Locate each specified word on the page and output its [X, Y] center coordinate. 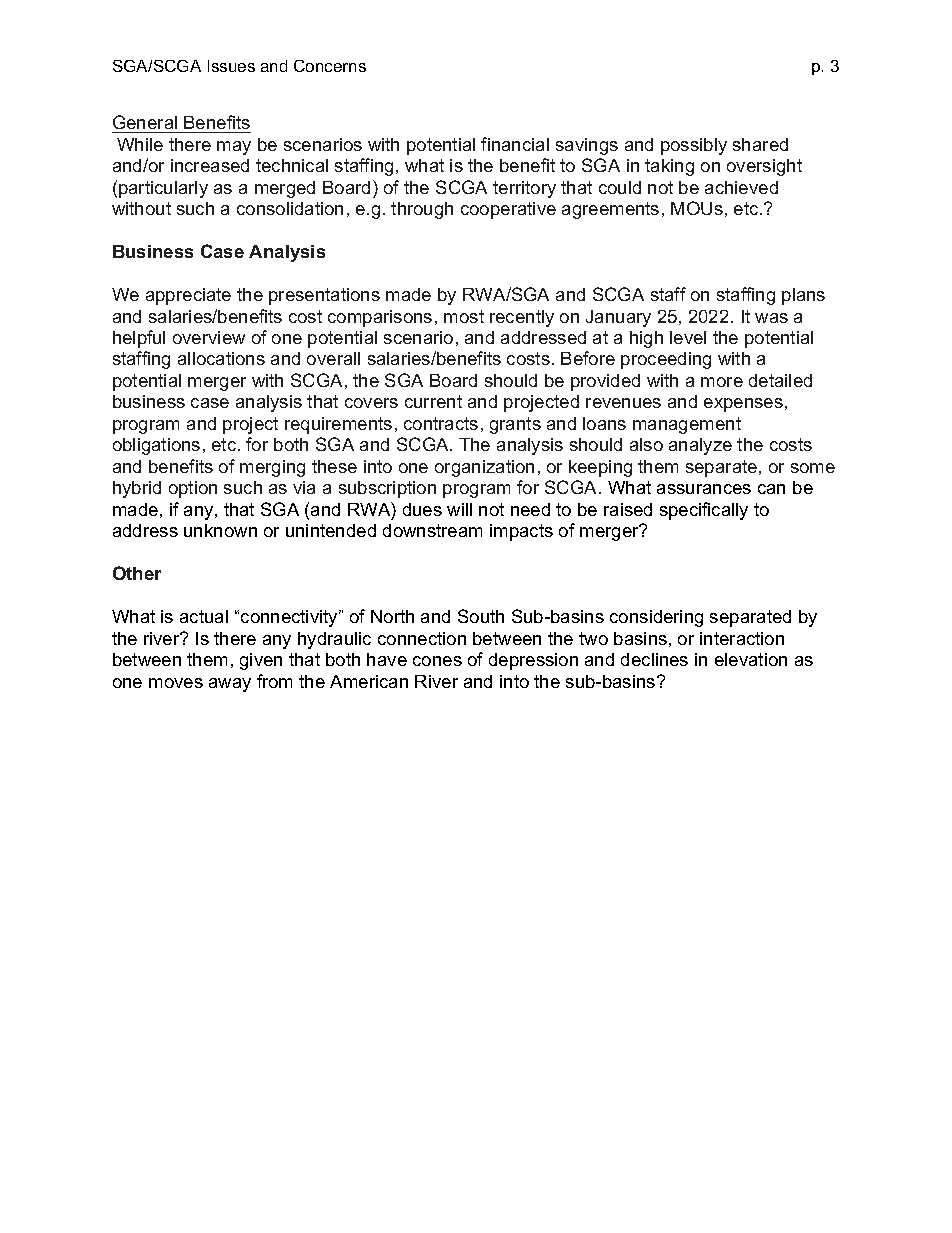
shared [760, 144]
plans [803, 296]
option [193, 489]
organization [484, 468]
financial [515, 144]
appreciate [188, 296]
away [230, 685]
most [464, 316]
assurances [704, 489]
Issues [231, 66]
